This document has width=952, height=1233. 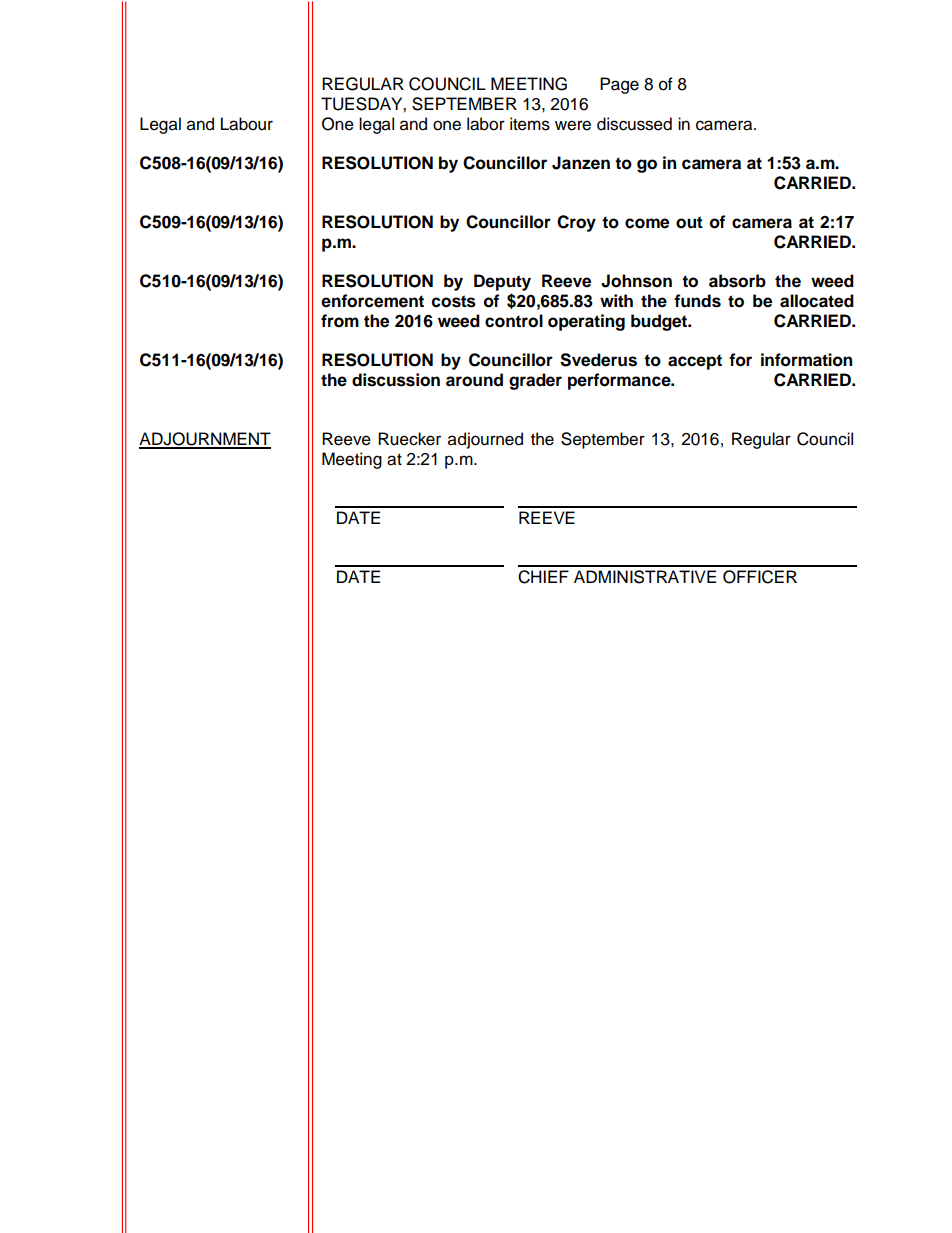 What do you see at coordinates (660, 322) in the document?
I see `budget` at bounding box center [660, 322].
